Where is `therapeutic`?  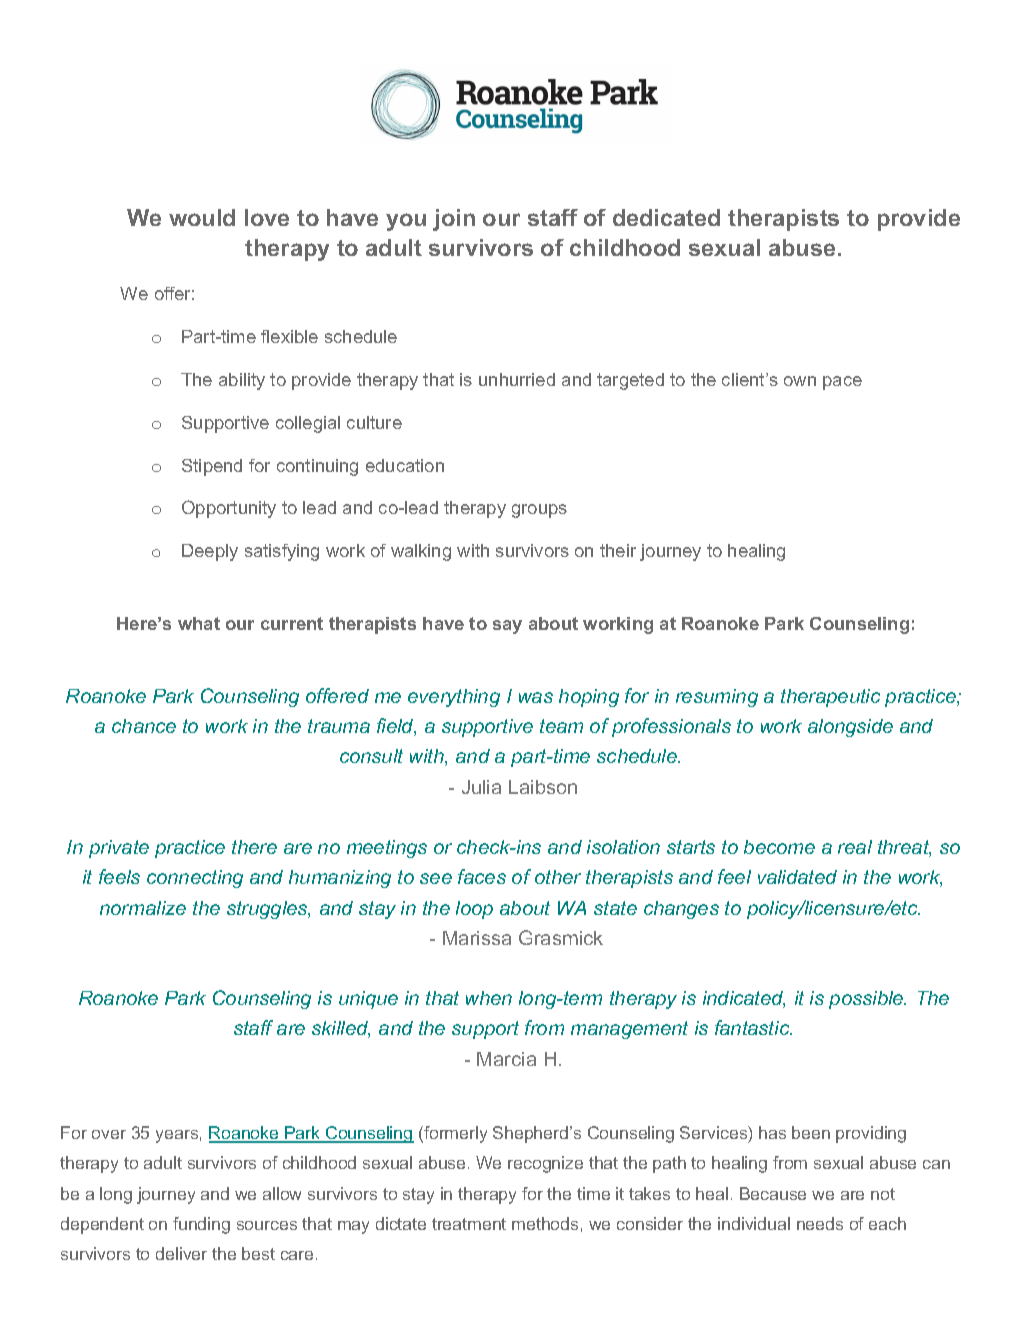
therapeutic is located at coordinates (830, 698).
